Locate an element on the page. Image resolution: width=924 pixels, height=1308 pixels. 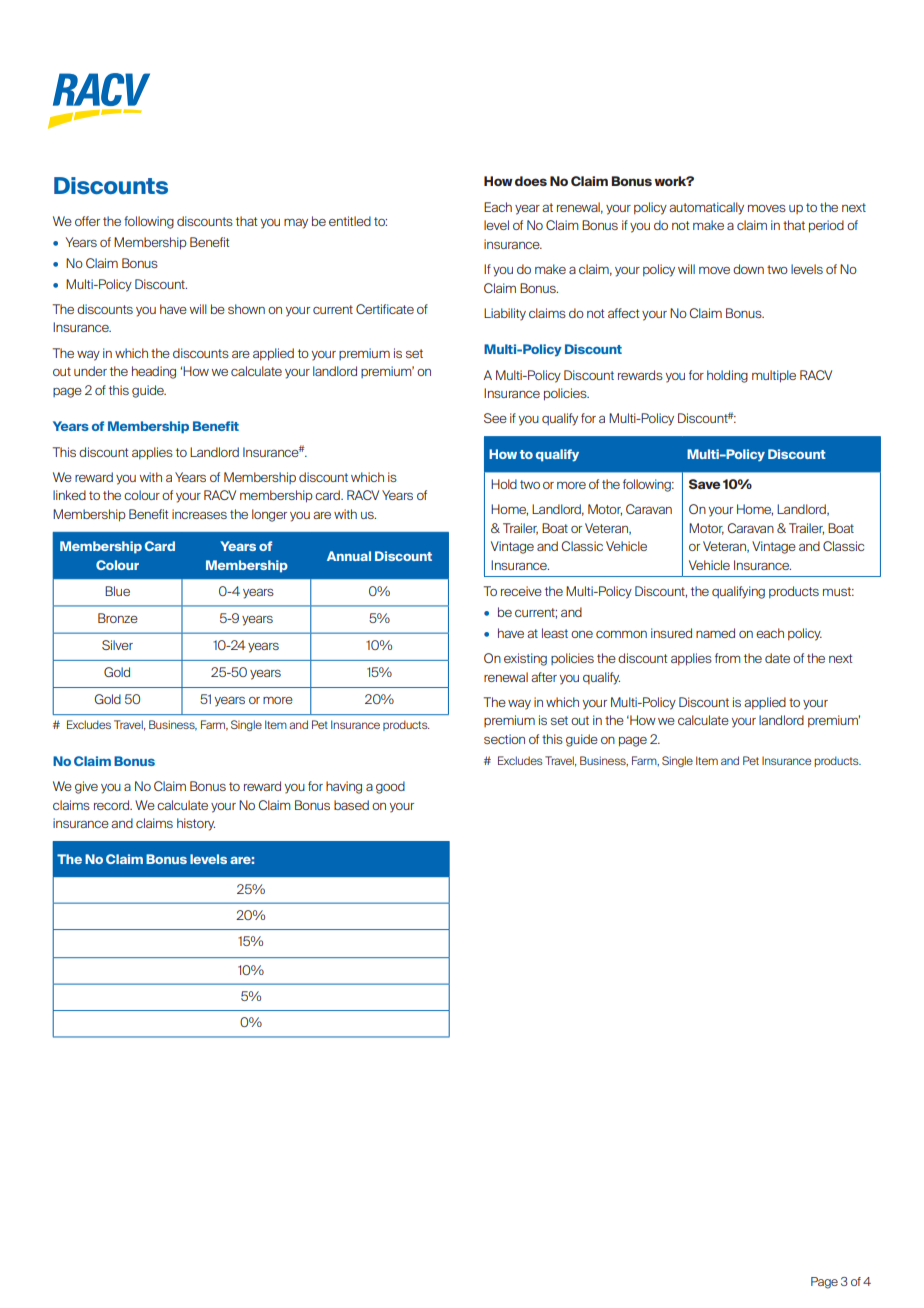
from is located at coordinates (728, 658).
